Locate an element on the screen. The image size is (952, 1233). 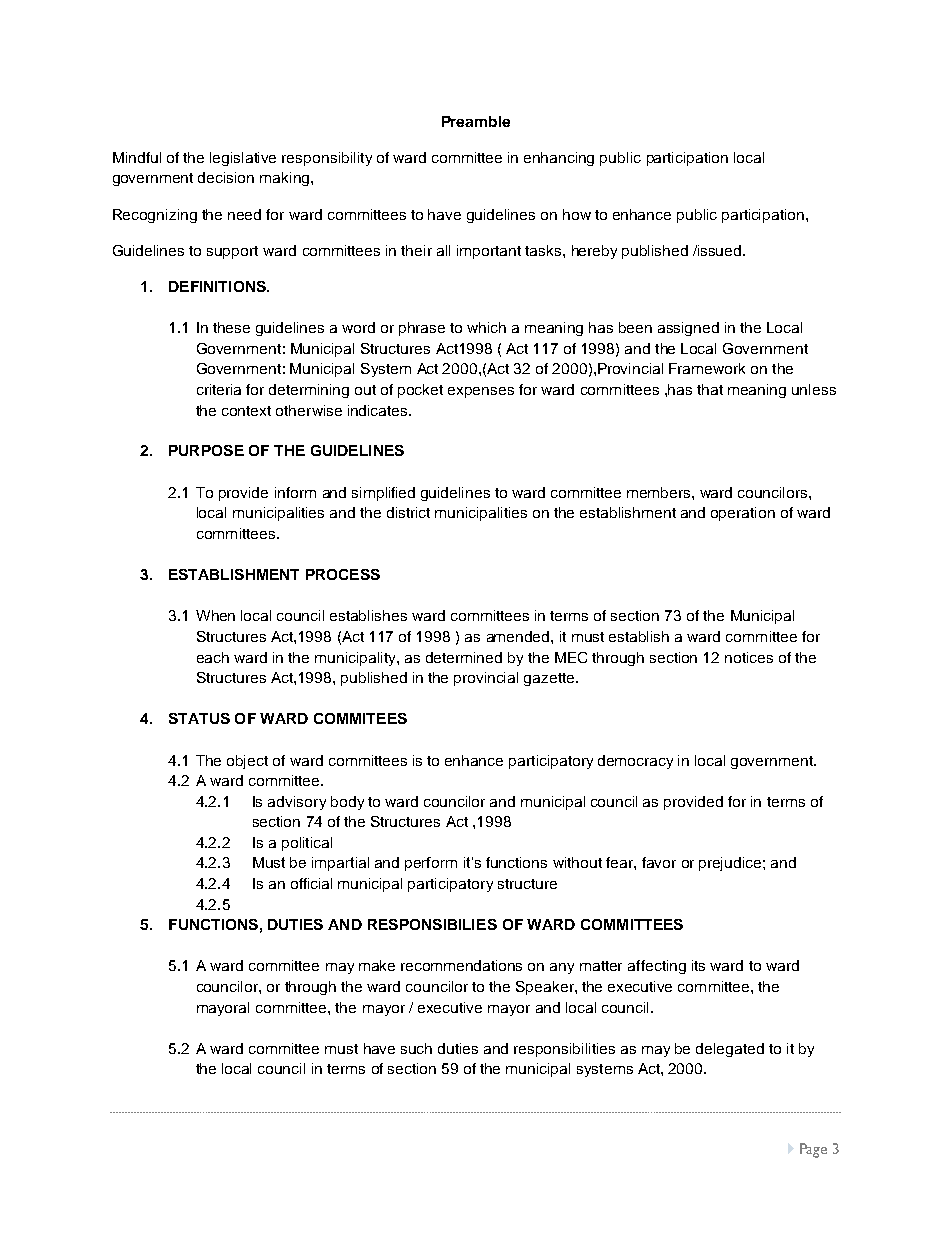
responsibilities is located at coordinates (564, 1050).
